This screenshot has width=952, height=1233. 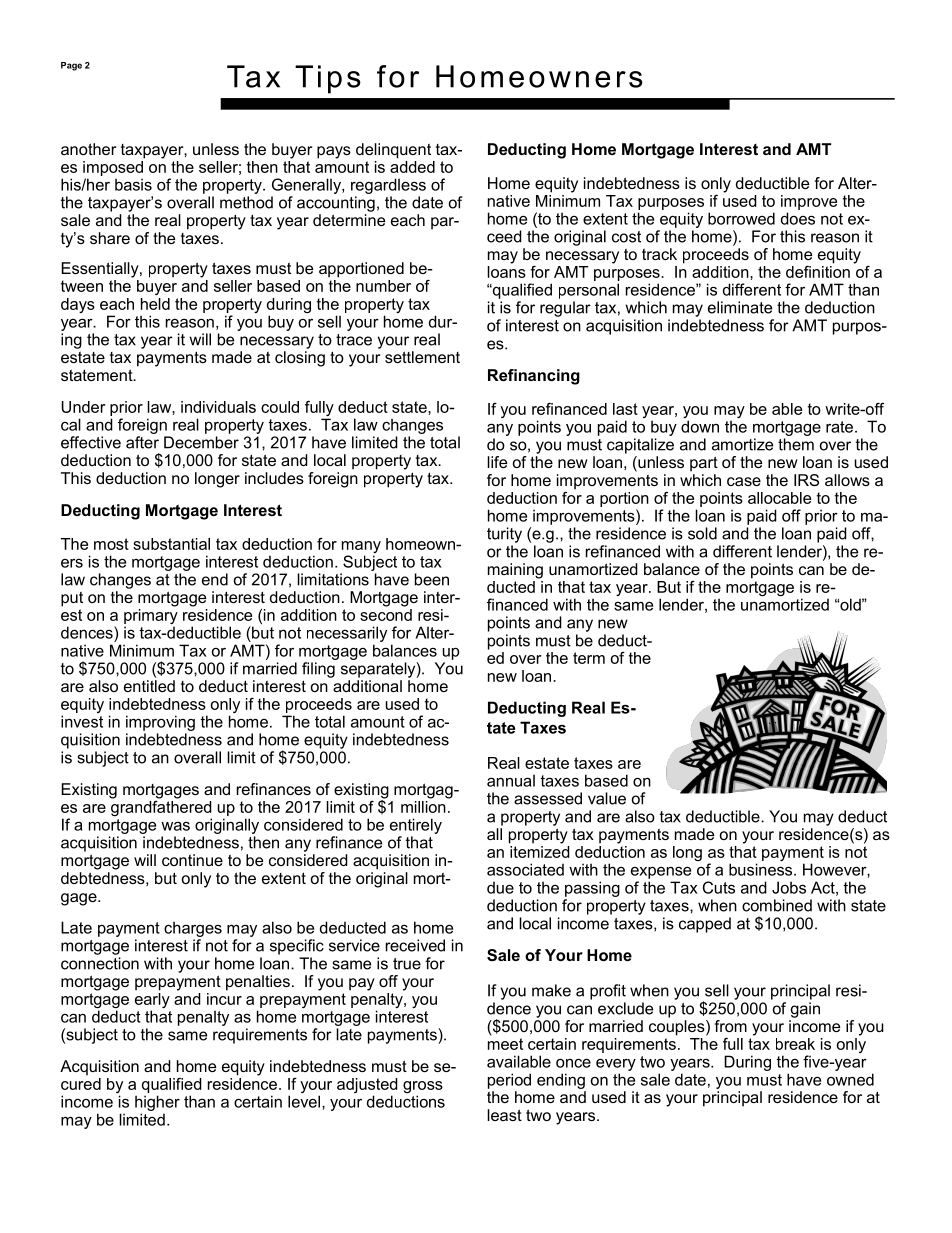 I want to click on gross, so click(x=423, y=1088).
